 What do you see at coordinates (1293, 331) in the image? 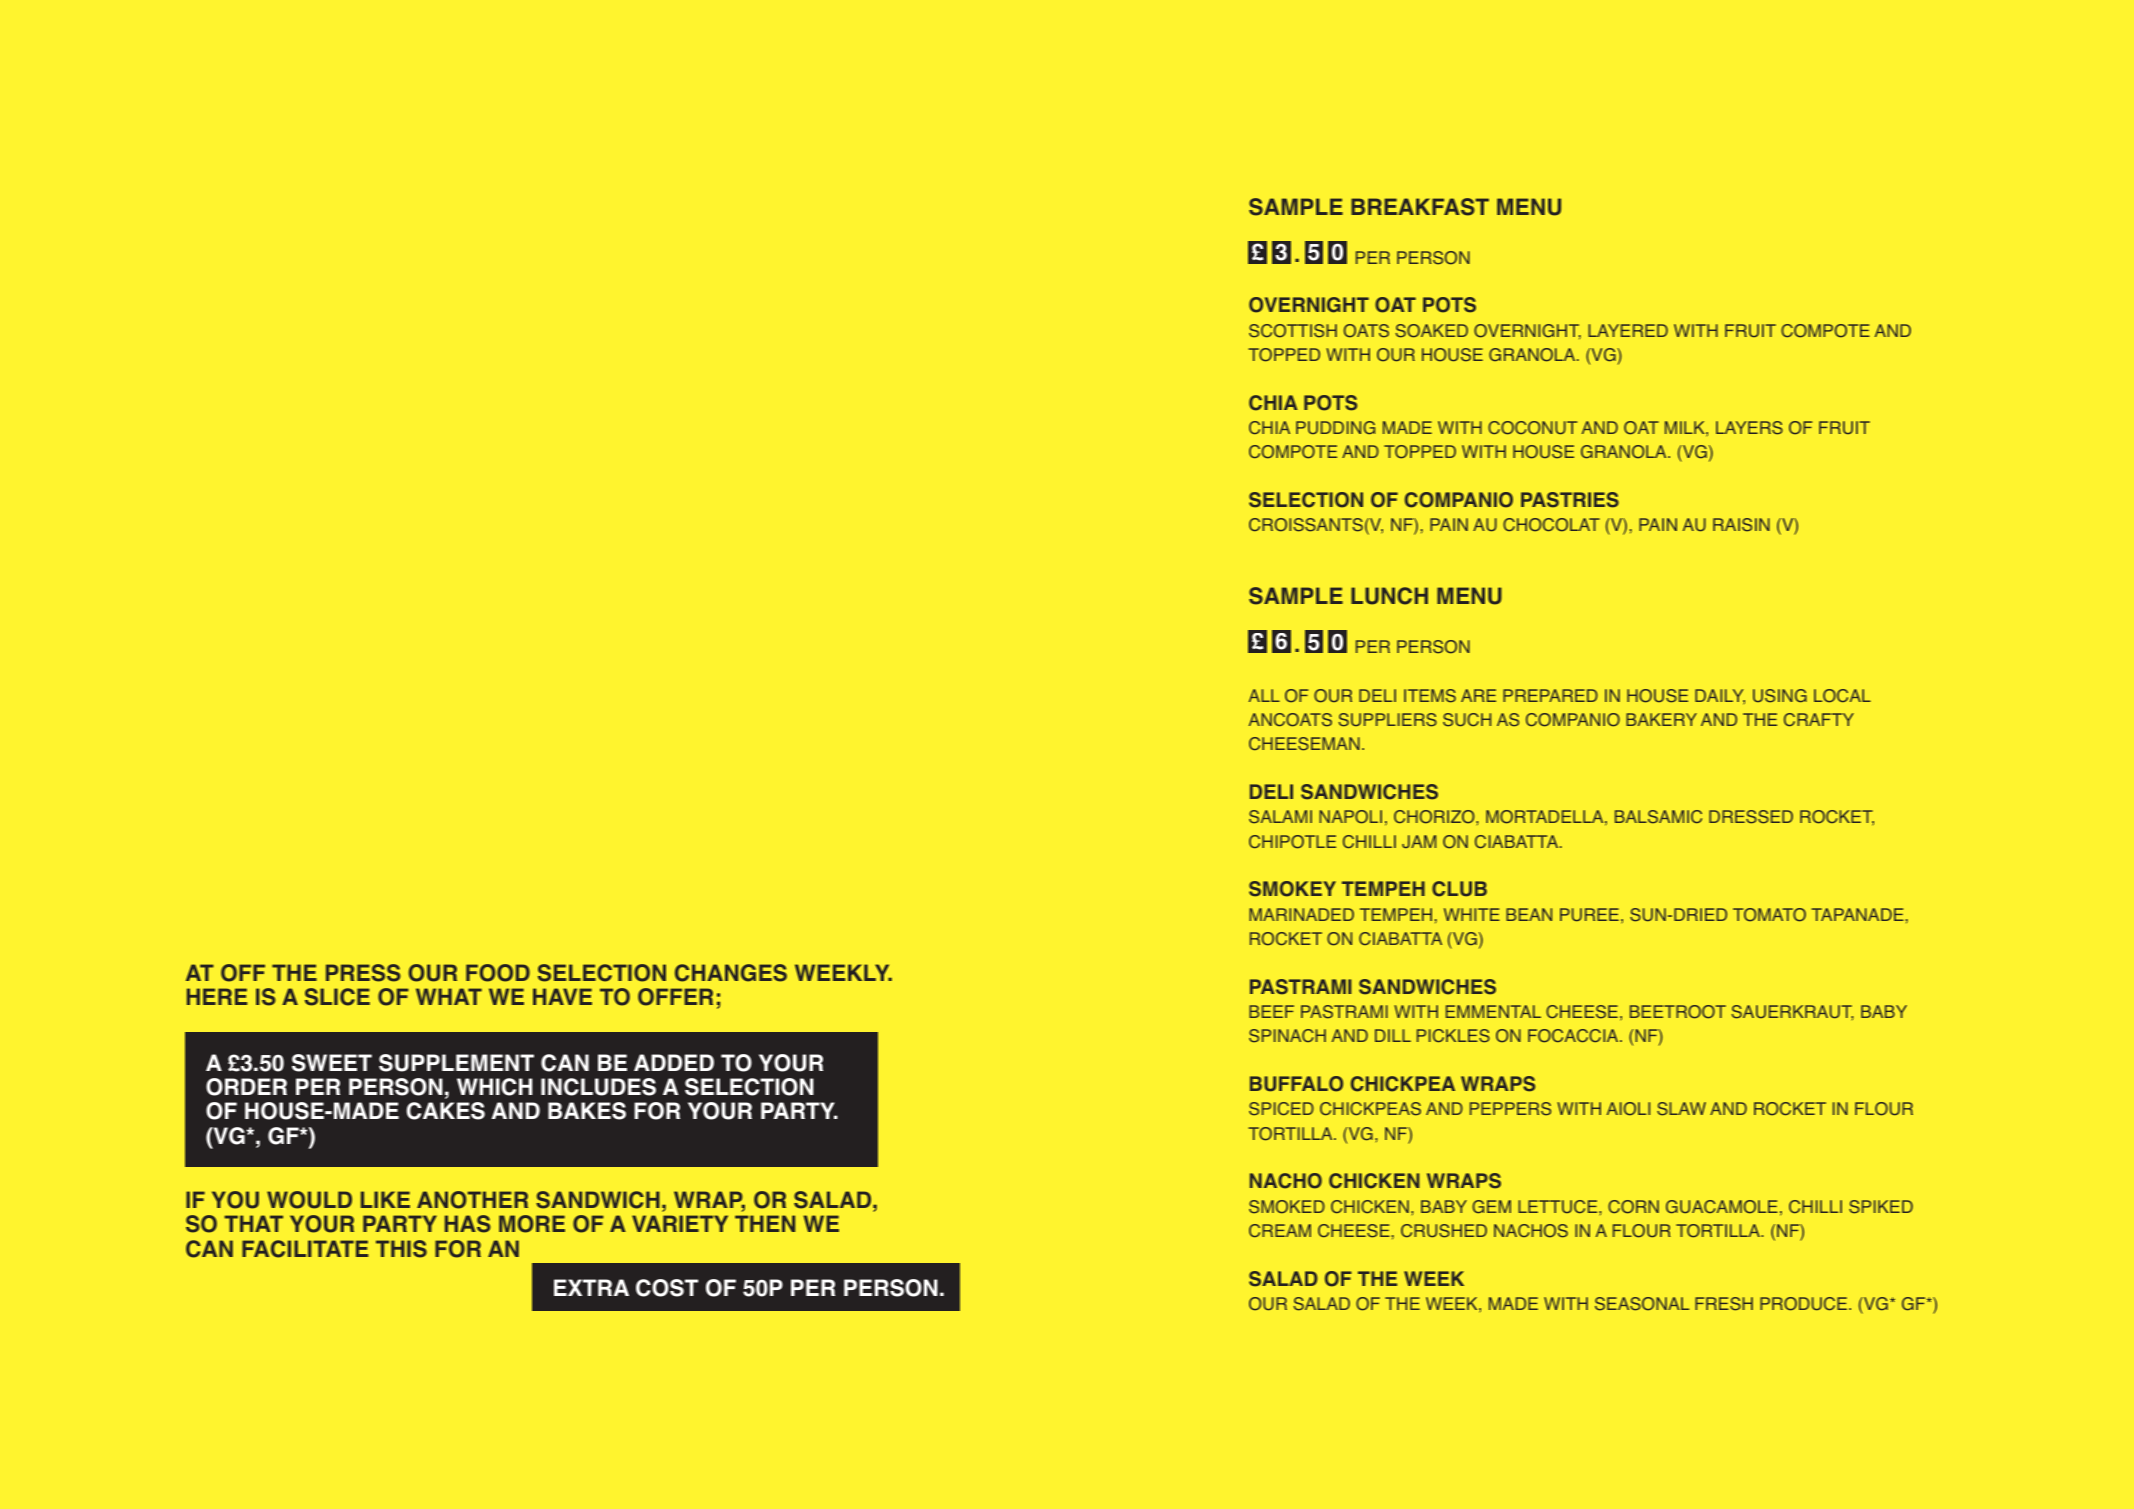
I see `SCOTTISH` at bounding box center [1293, 331].
